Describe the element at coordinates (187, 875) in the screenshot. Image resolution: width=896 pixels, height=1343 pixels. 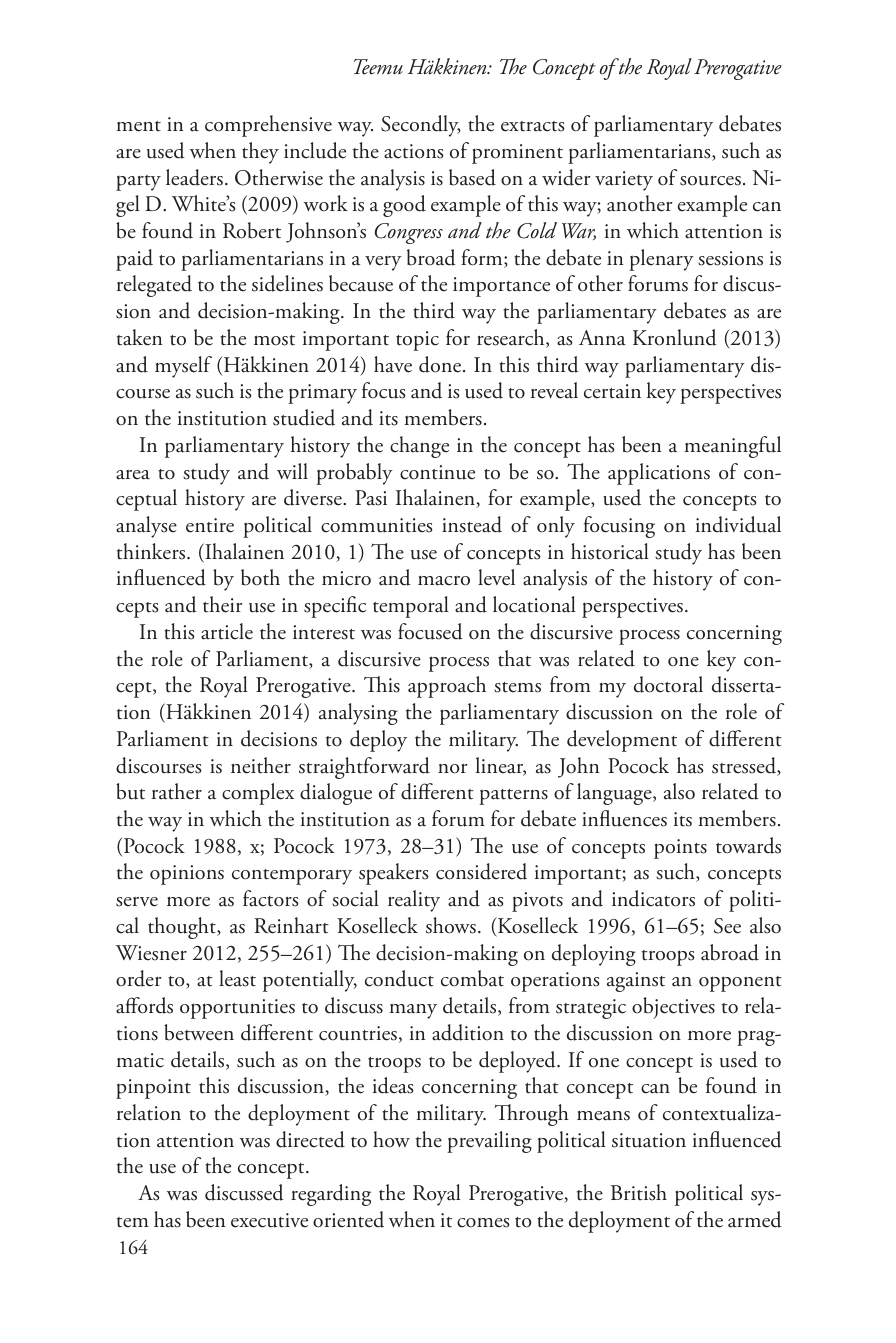
I see `opinions` at that location.
